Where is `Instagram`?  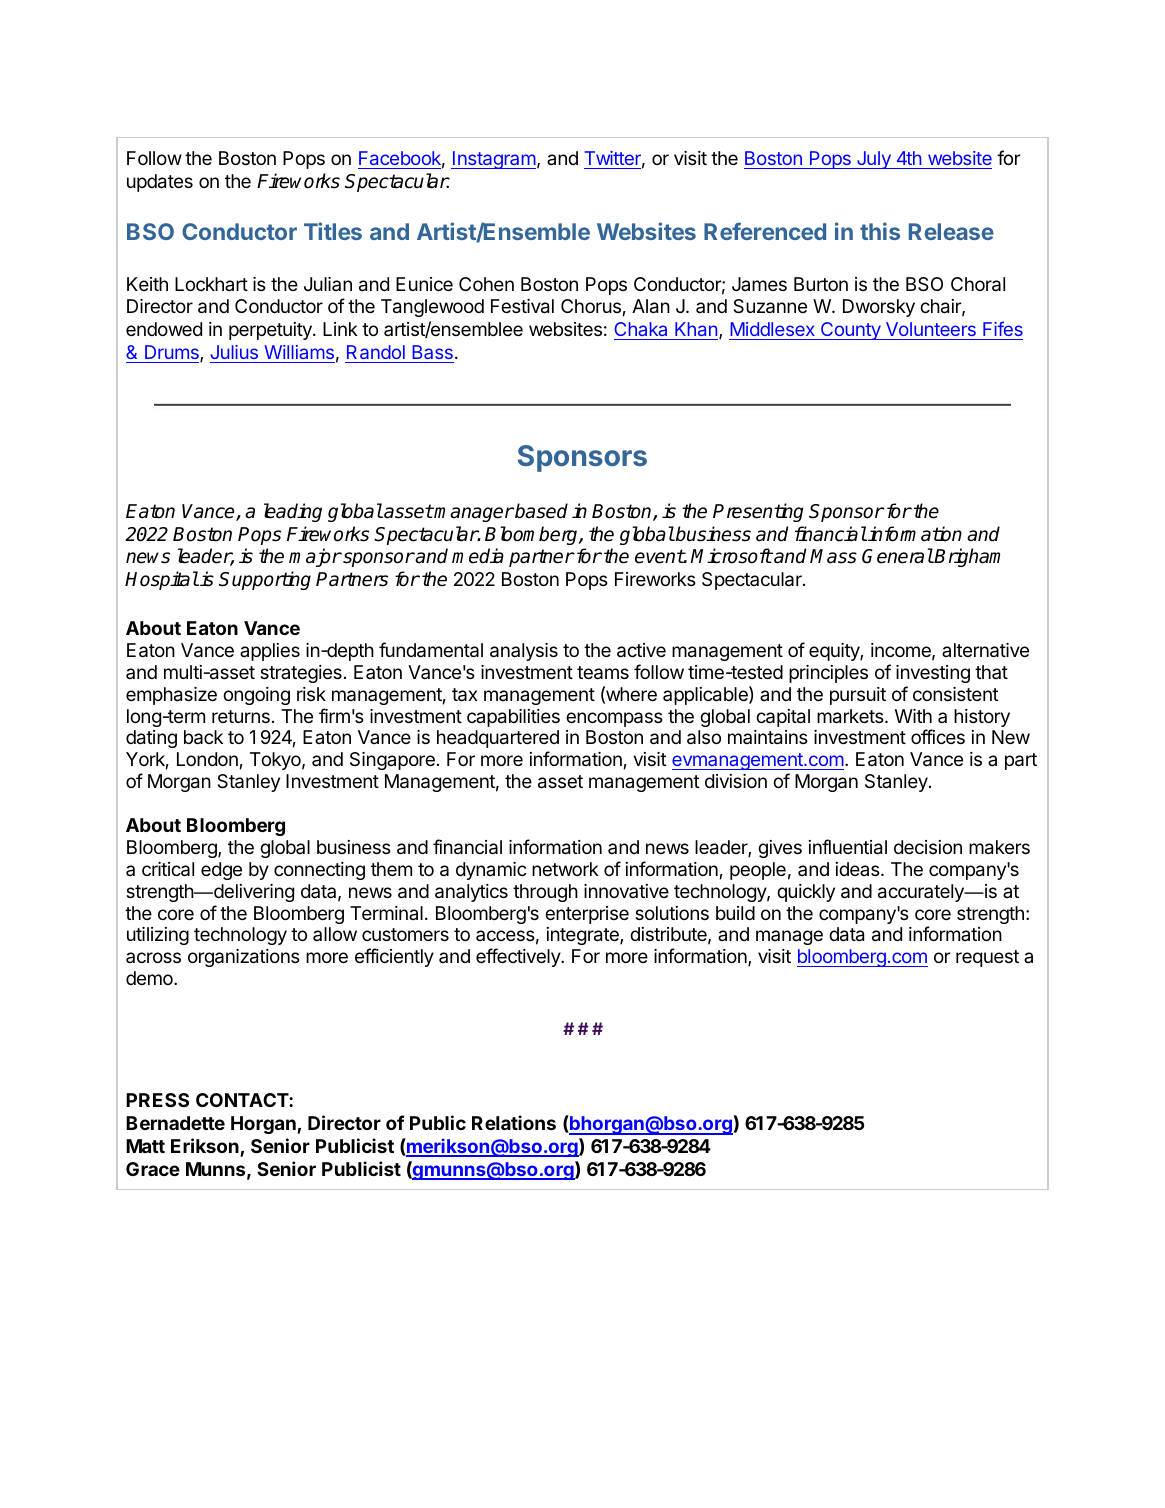
Instagram is located at coordinates (493, 160).
